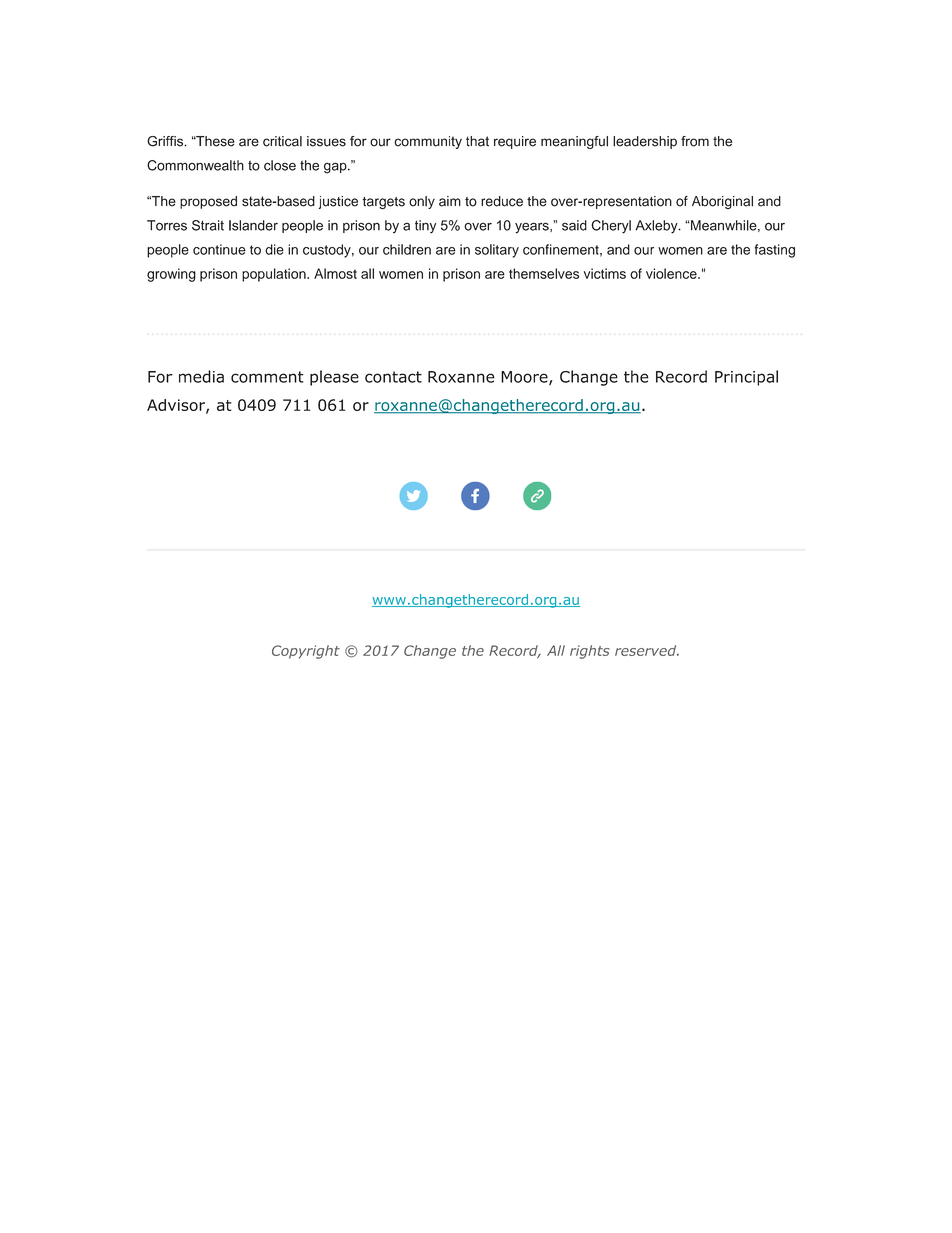 This image has width=952, height=1233. I want to click on reserved, so click(647, 650).
